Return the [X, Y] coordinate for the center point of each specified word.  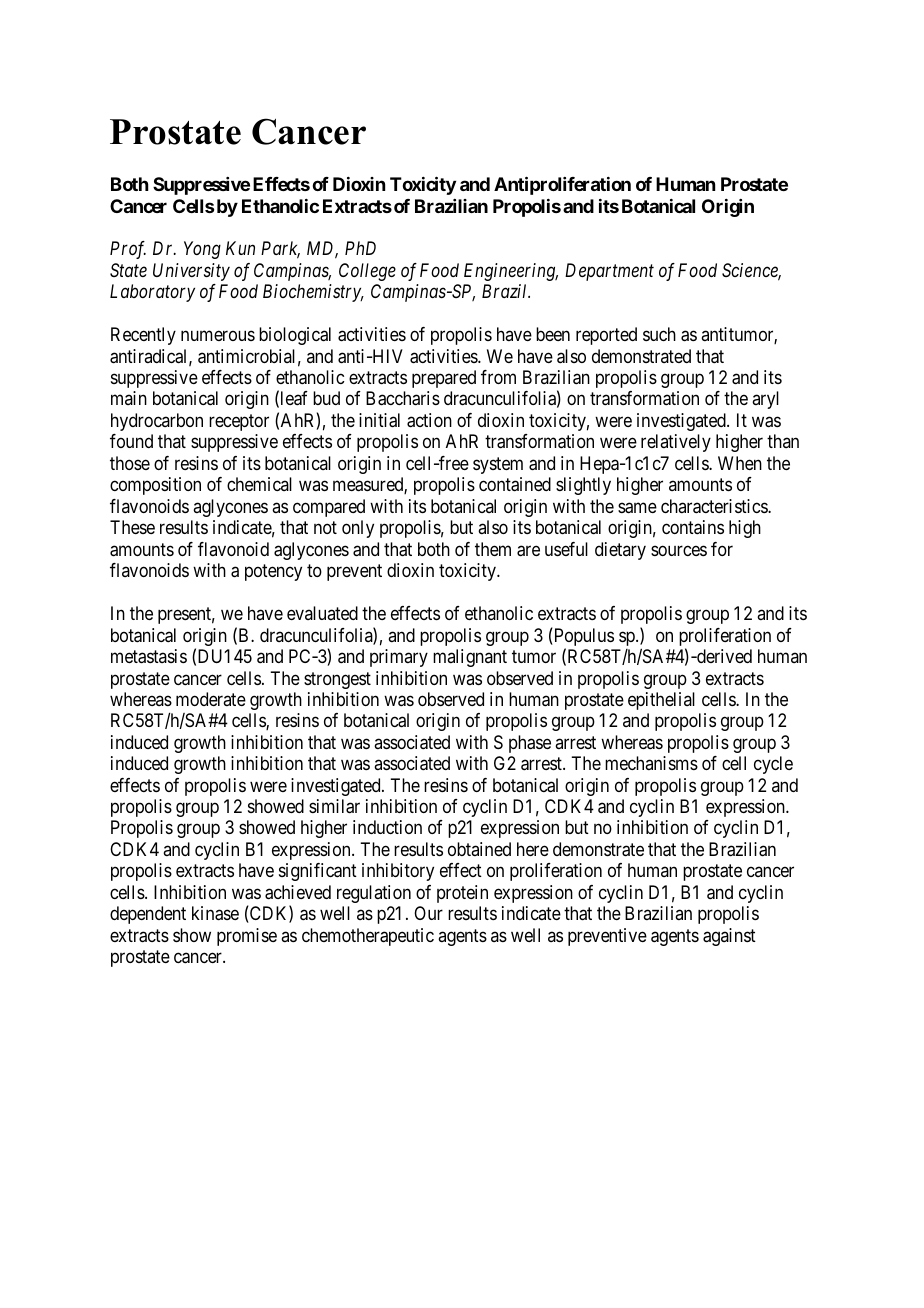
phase [530, 744]
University [191, 272]
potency [273, 572]
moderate [211, 699]
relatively [676, 443]
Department [609, 272]
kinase [215, 913]
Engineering [511, 272]
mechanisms [651, 763]
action [429, 420]
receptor [239, 422]
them [493, 549]
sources [679, 550]
